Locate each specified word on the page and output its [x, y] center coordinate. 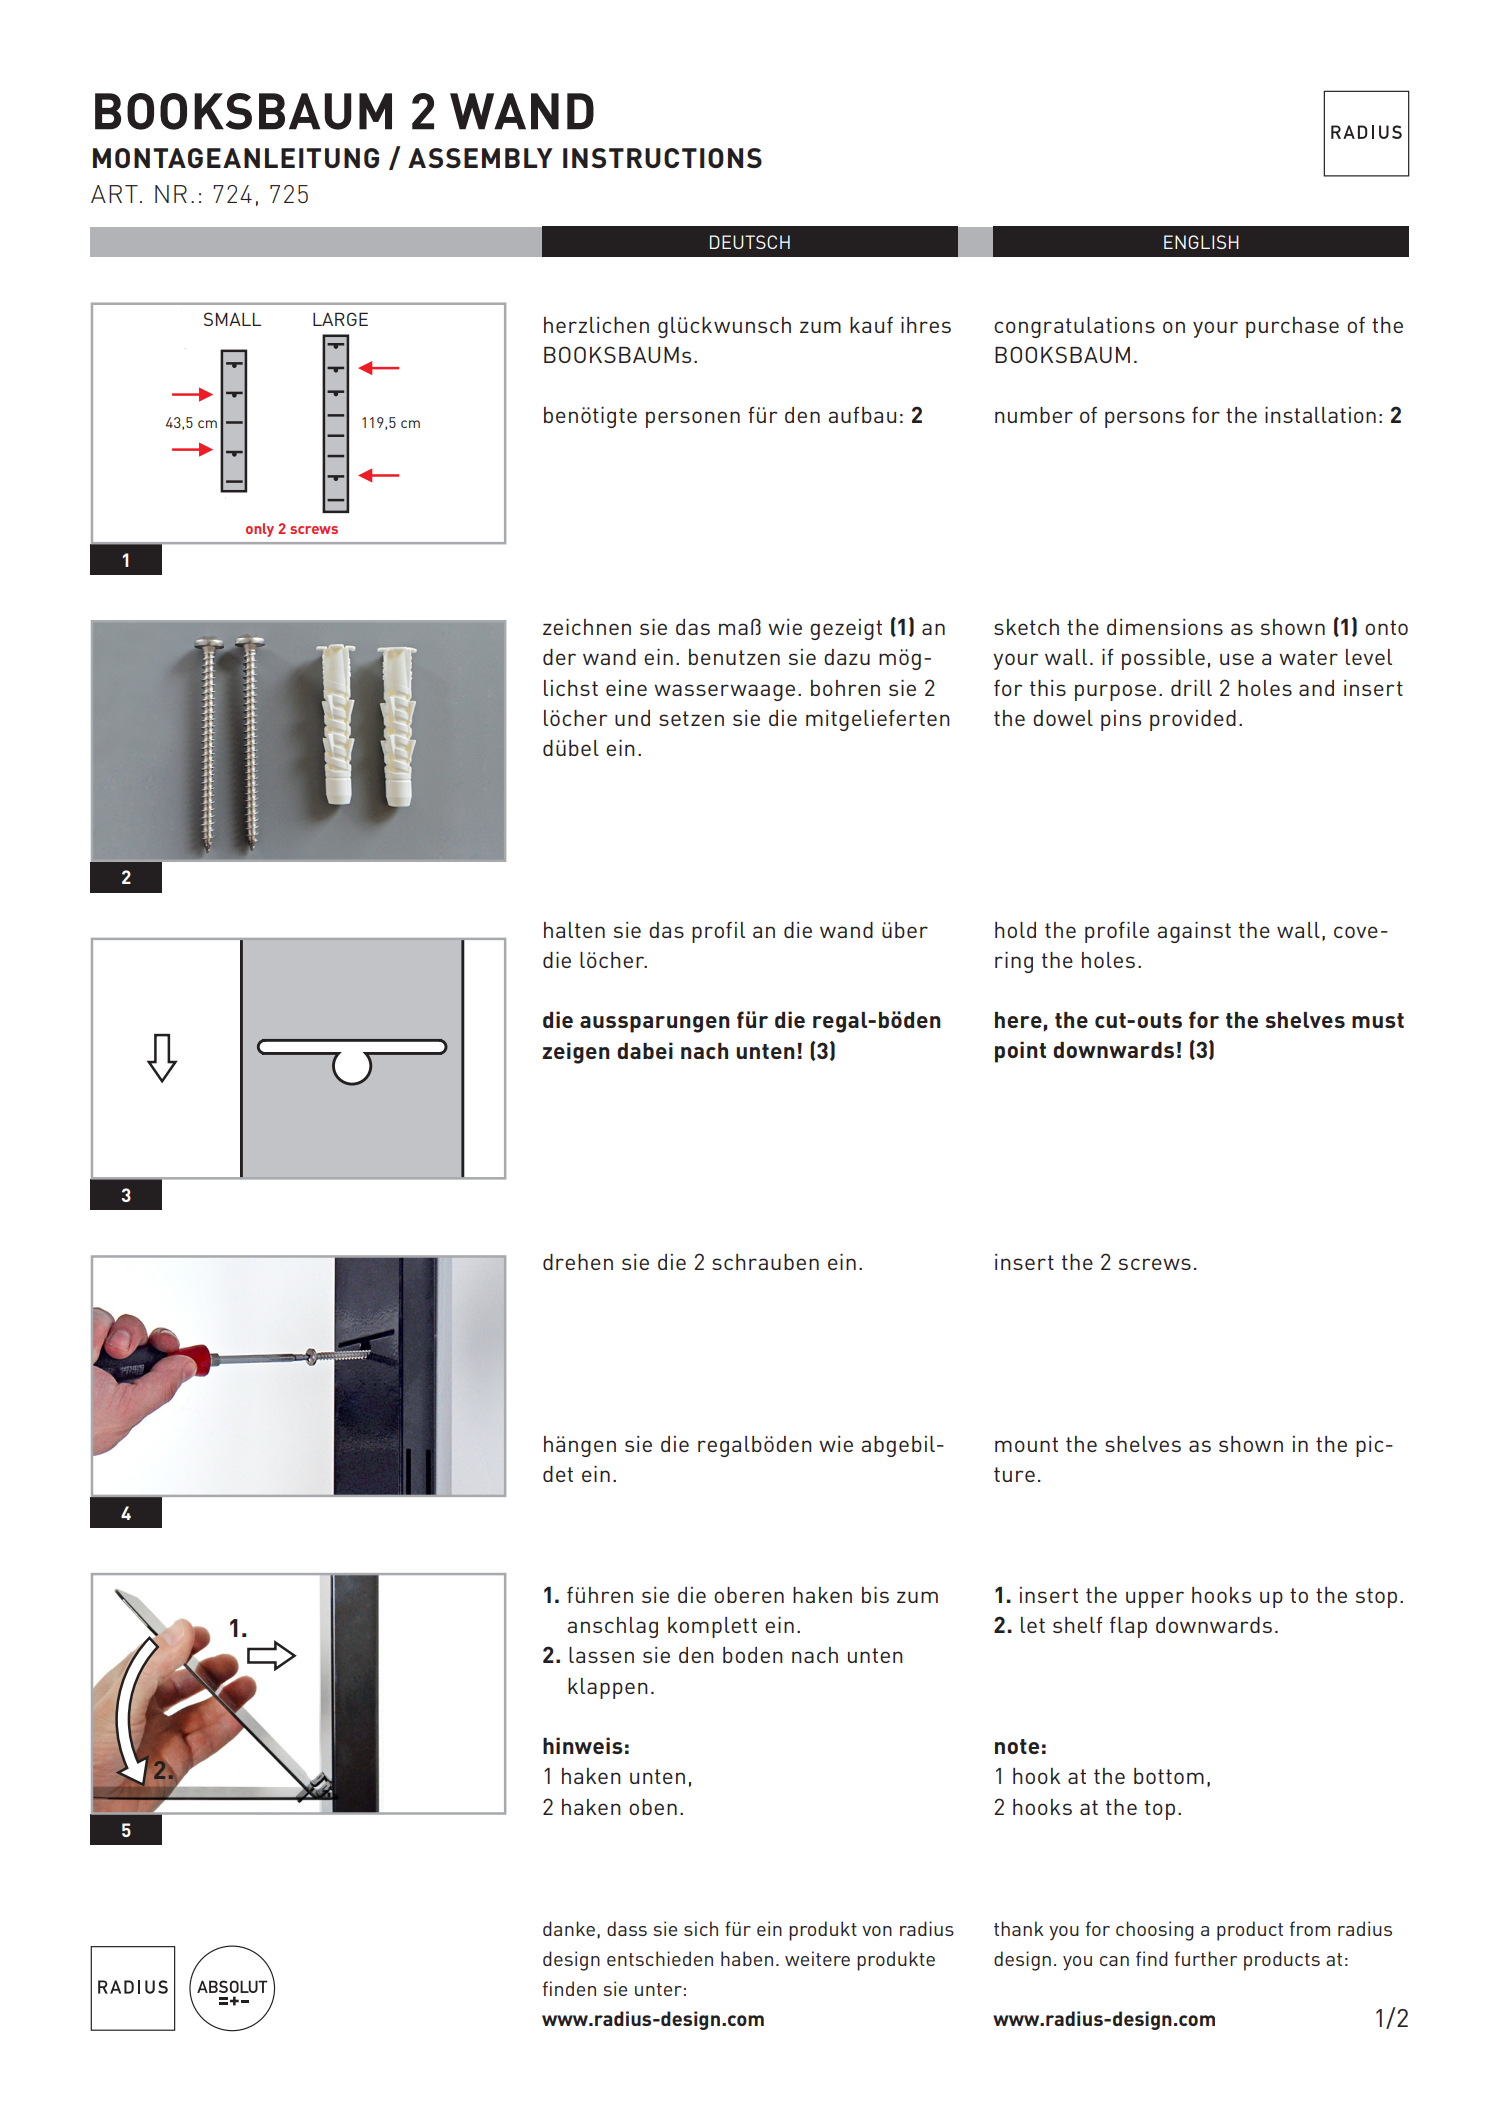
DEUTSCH [750, 242]
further [1206, 1958]
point [1020, 1052]
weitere [817, 1958]
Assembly [480, 158]
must [1378, 1020]
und [632, 718]
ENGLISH [1201, 242]
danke [569, 1928]
